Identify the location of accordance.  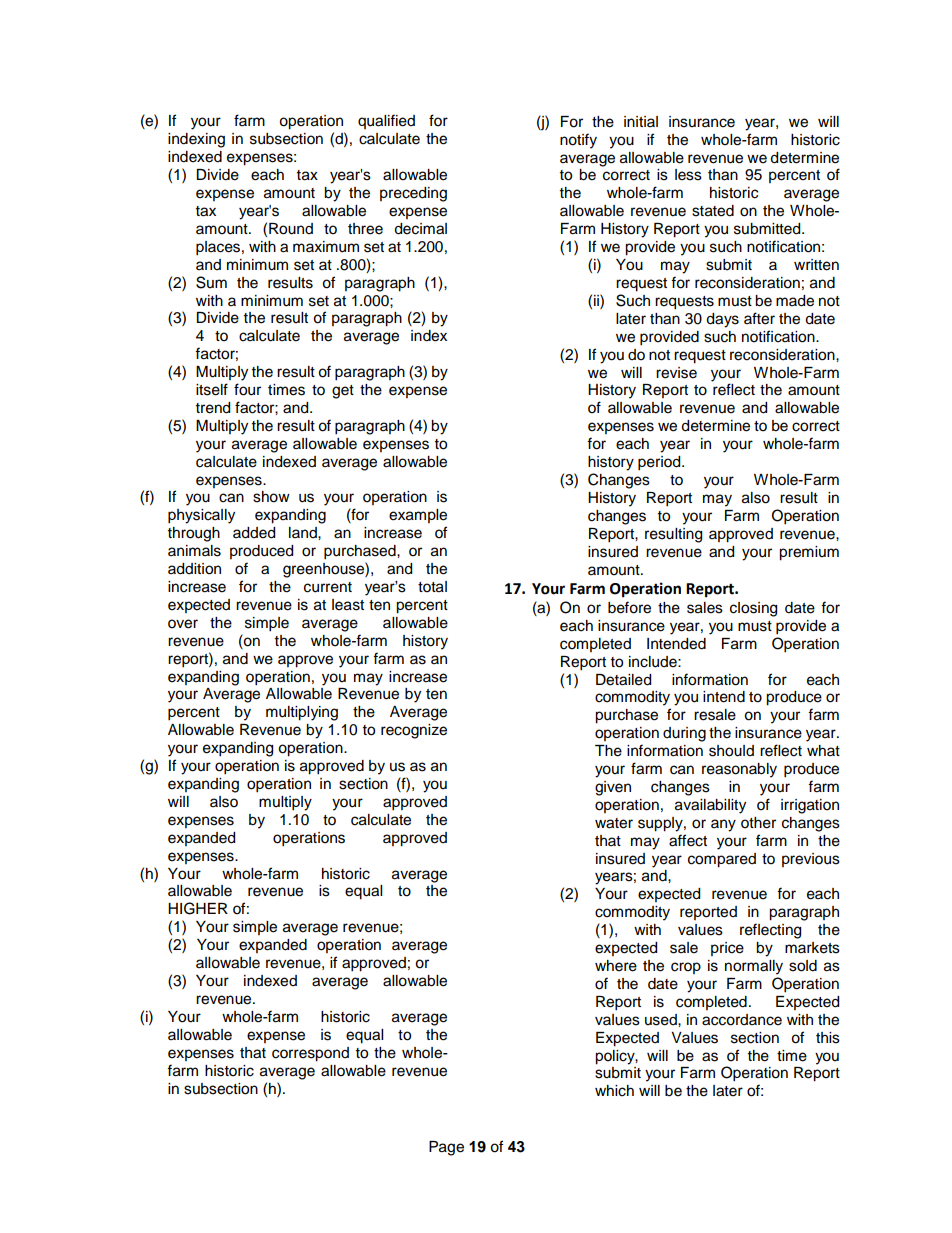
(742, 1020).
